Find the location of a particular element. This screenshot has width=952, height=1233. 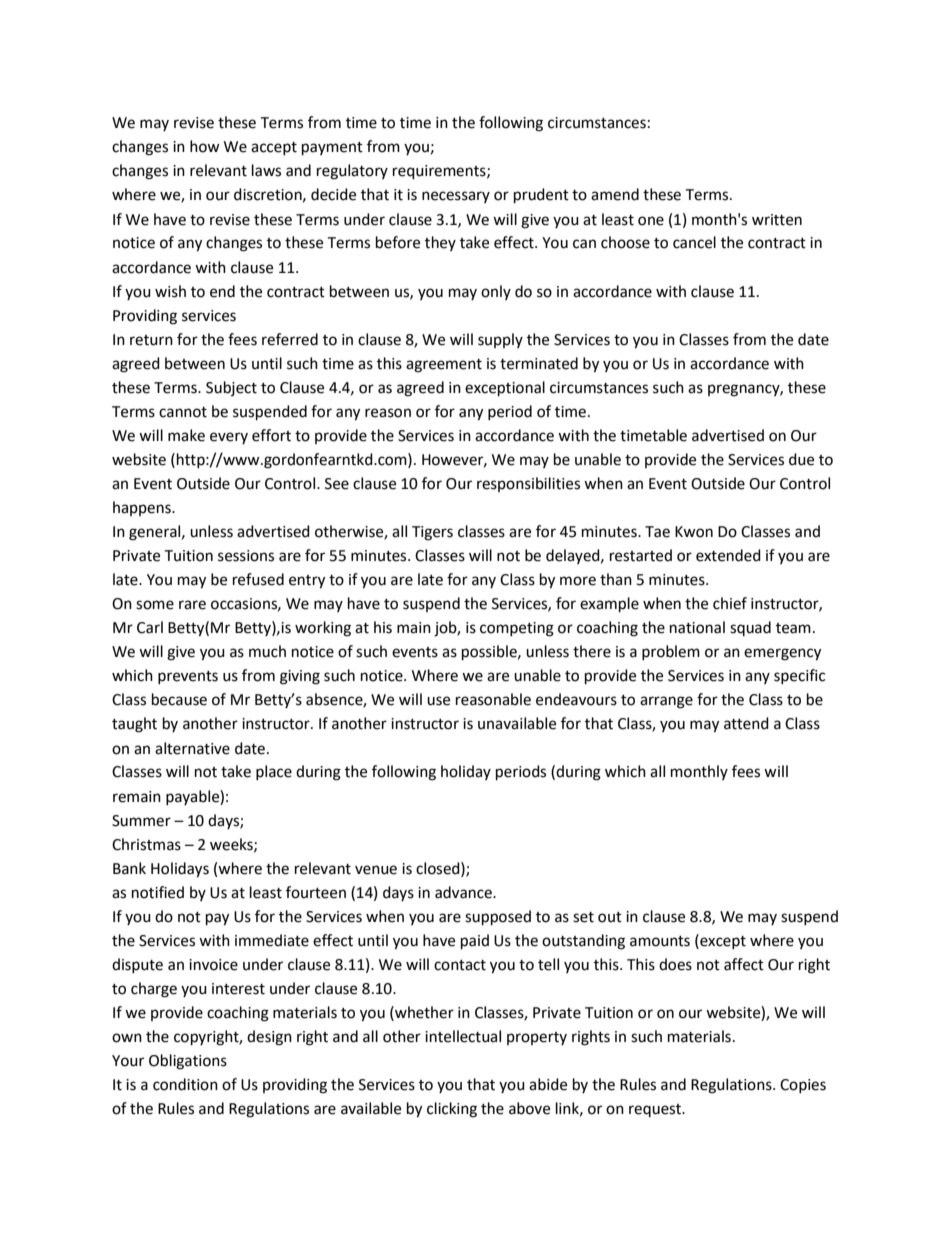

necessary is located at coordinates (456, 197).
